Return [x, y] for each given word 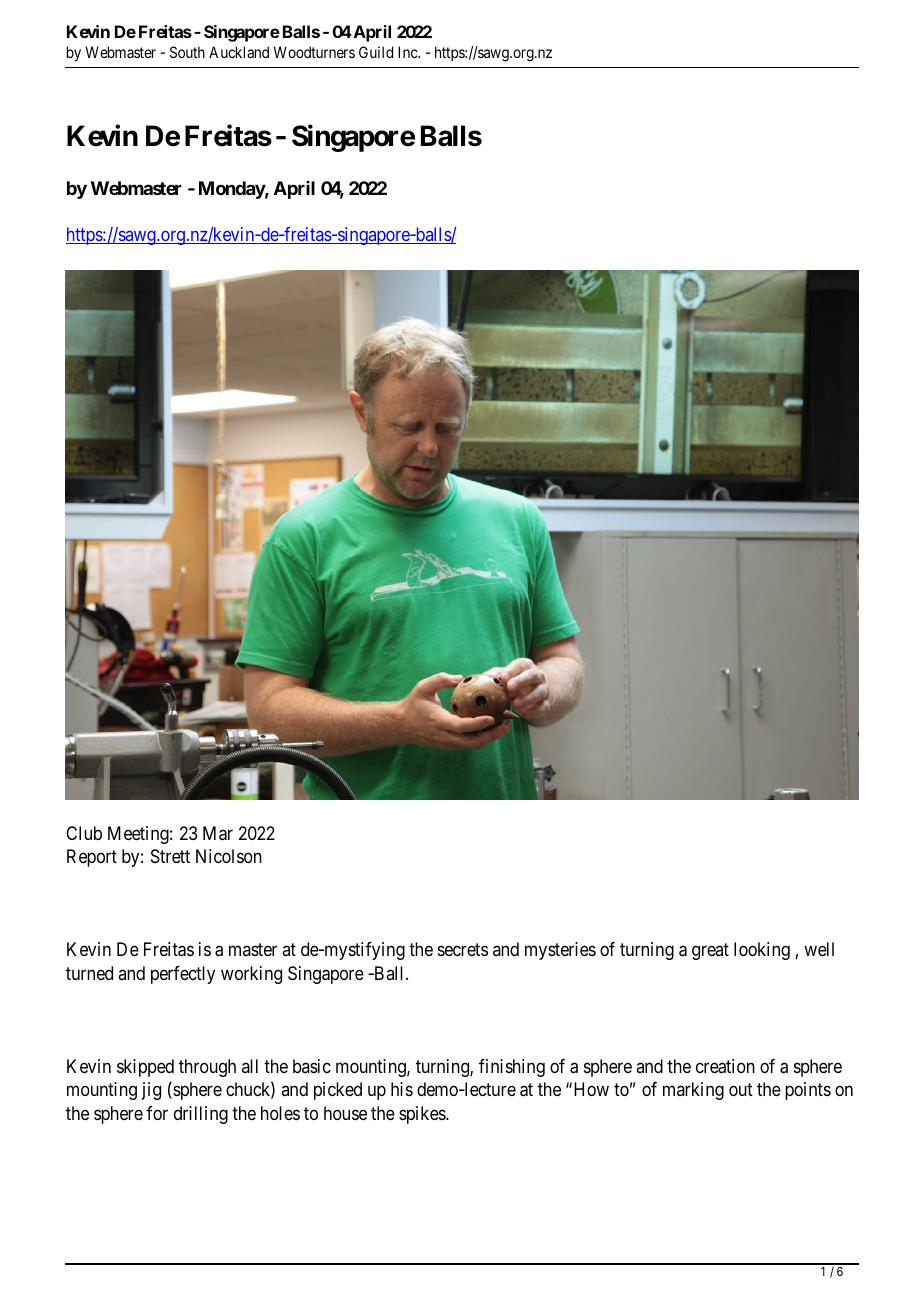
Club [84, 833]
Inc [408, 52]
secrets [463, 950]
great [710, 952]
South [187, 52]
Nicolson [229, 856]
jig [151, 1091]
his [402, 1089]
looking [762, 951]
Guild [376, 52]
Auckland [239, 52]
